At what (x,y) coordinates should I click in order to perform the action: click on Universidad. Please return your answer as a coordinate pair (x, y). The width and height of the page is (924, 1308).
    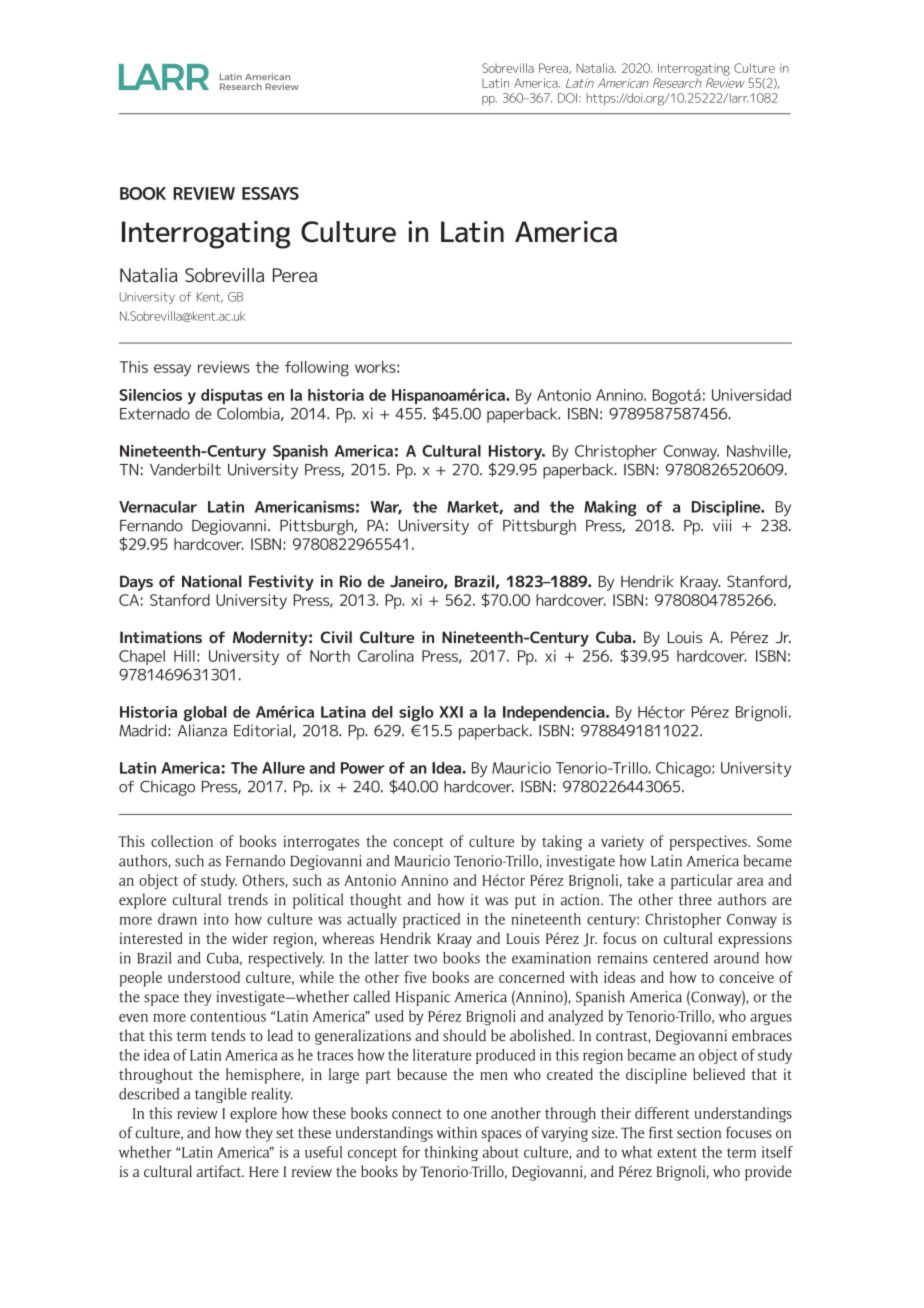
    Looking at the image, I should click on (751, 395).
